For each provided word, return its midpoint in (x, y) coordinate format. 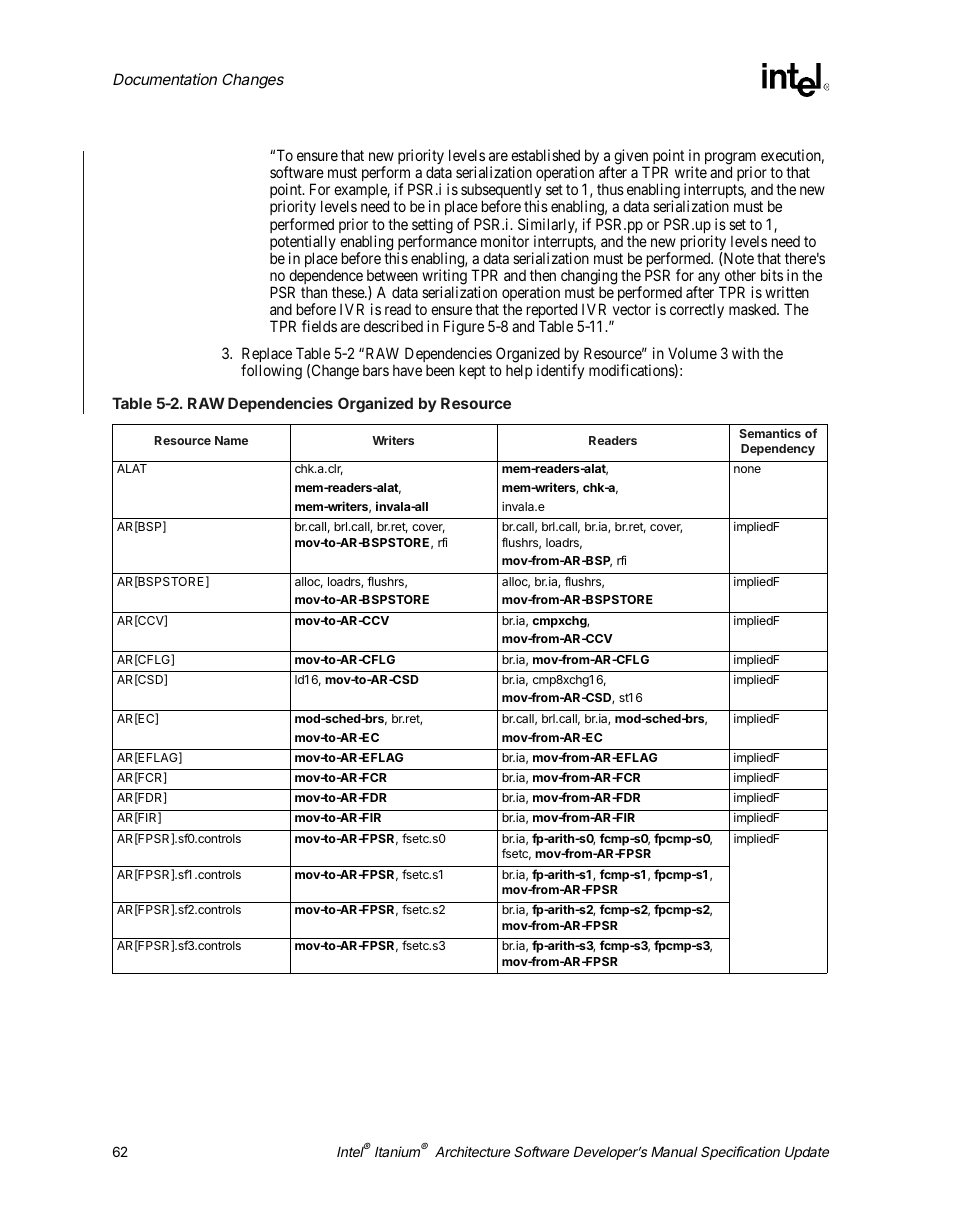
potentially (303, 244)
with (745, 353)
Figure (464, 328)
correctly (697, 310)
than (314, 292)
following (271, 372)
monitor (505, 241)
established (545, 155)
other (740, 275)
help (519, 371)
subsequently (501, 192)
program (730, 159)
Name (231, 440)
